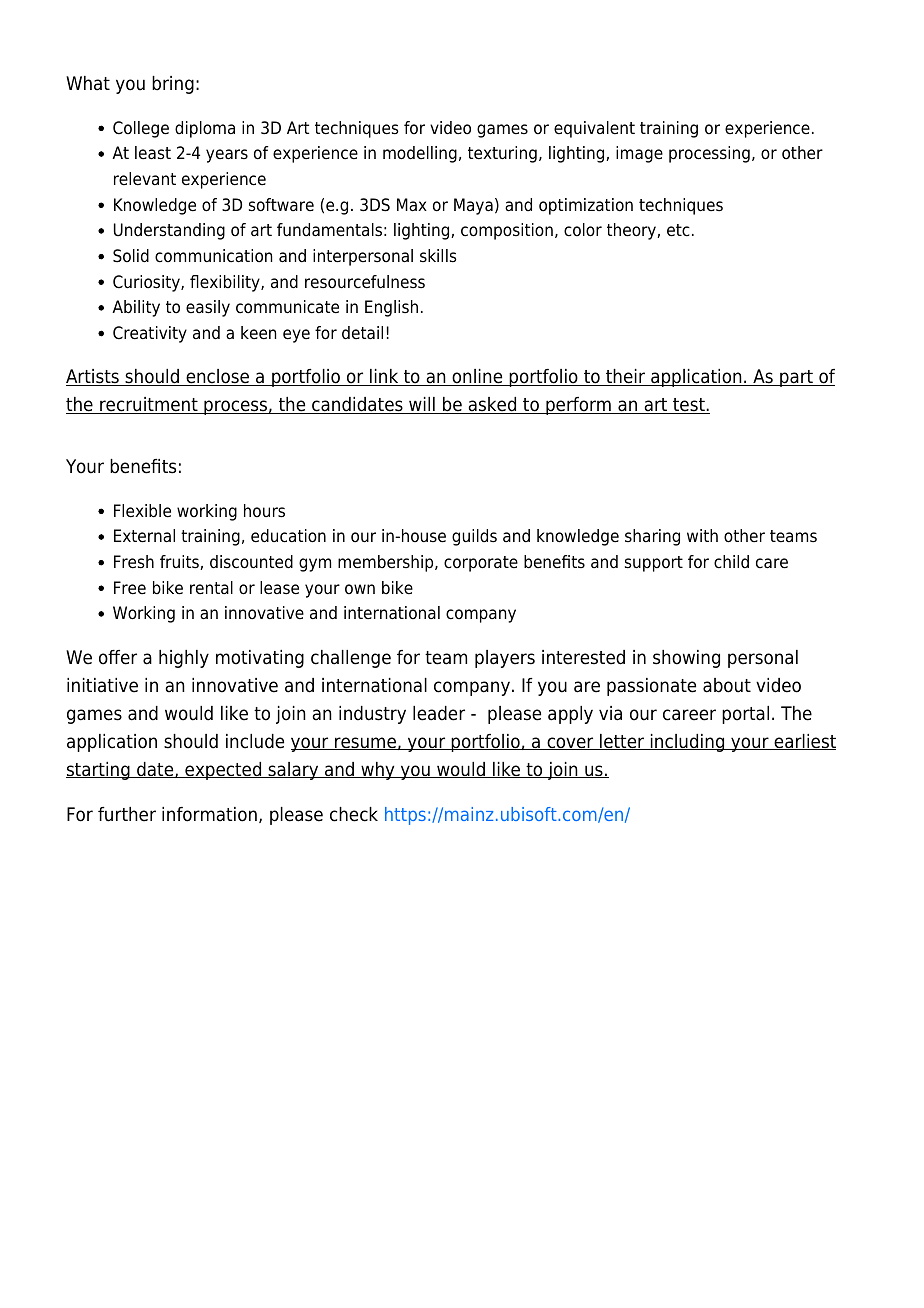 The width and height of the screenshot is (924, 1308). I want to click on English, so click(391, 308).
